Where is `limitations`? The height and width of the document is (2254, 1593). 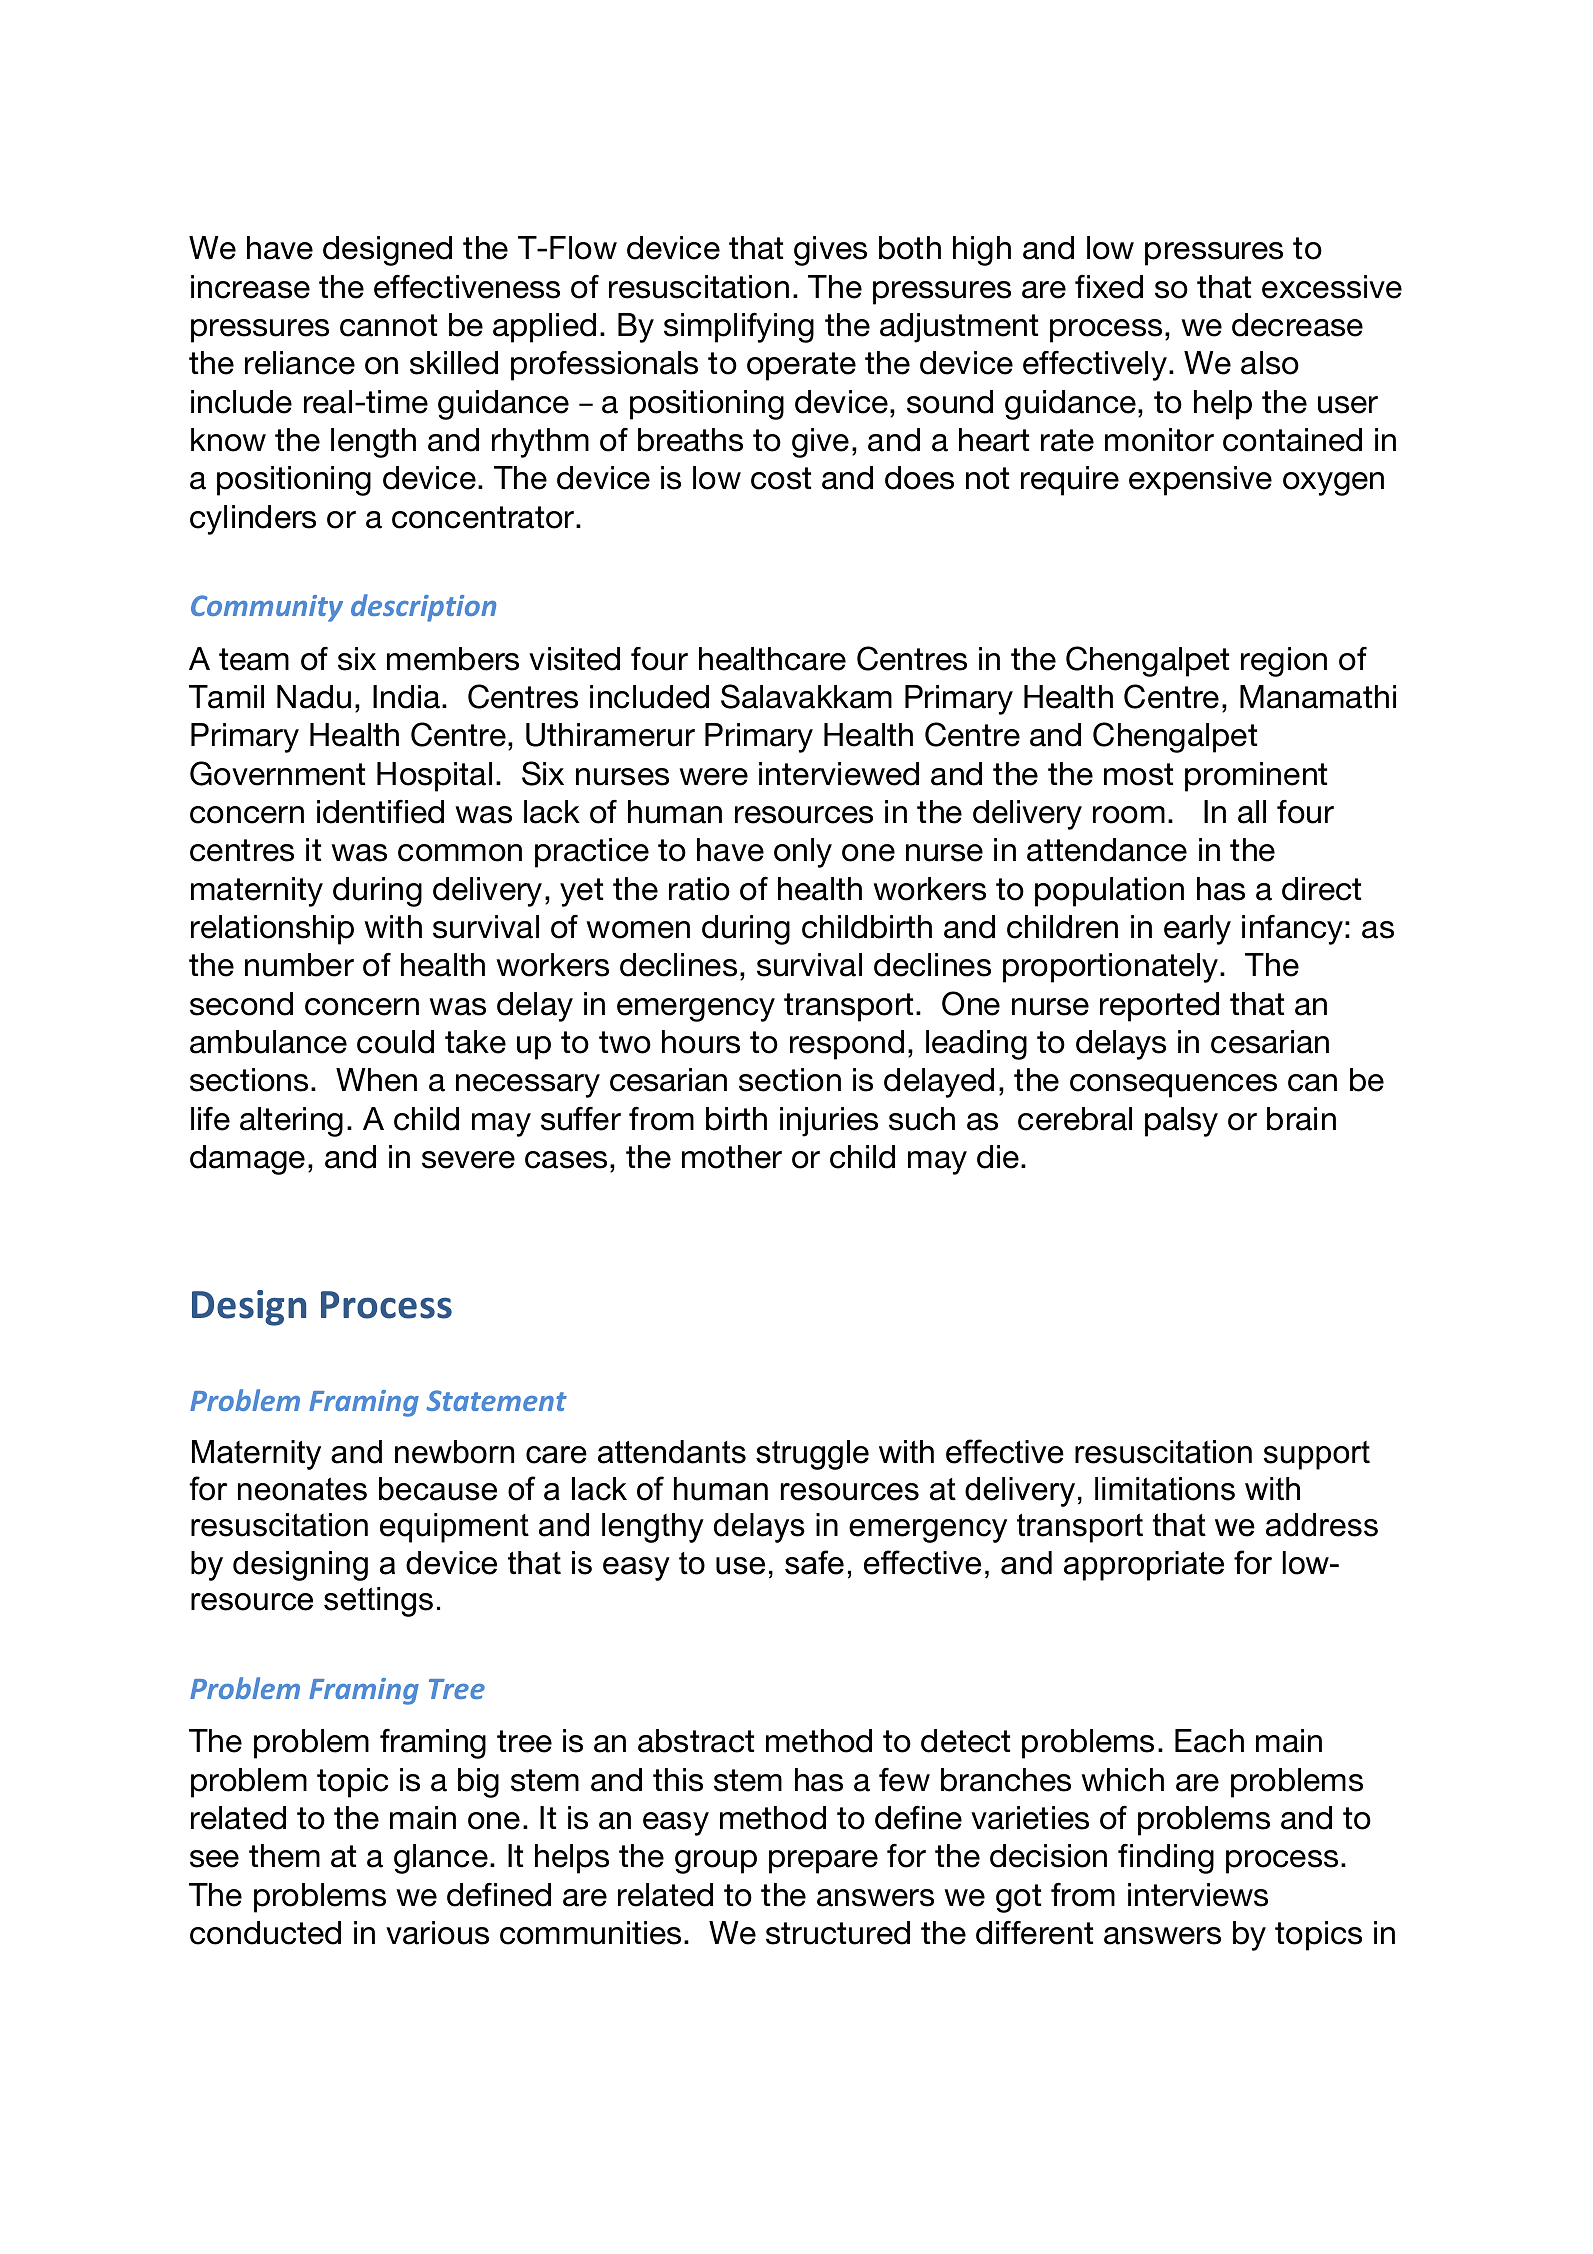
limitations is located at coordinates (1165, 1489).
